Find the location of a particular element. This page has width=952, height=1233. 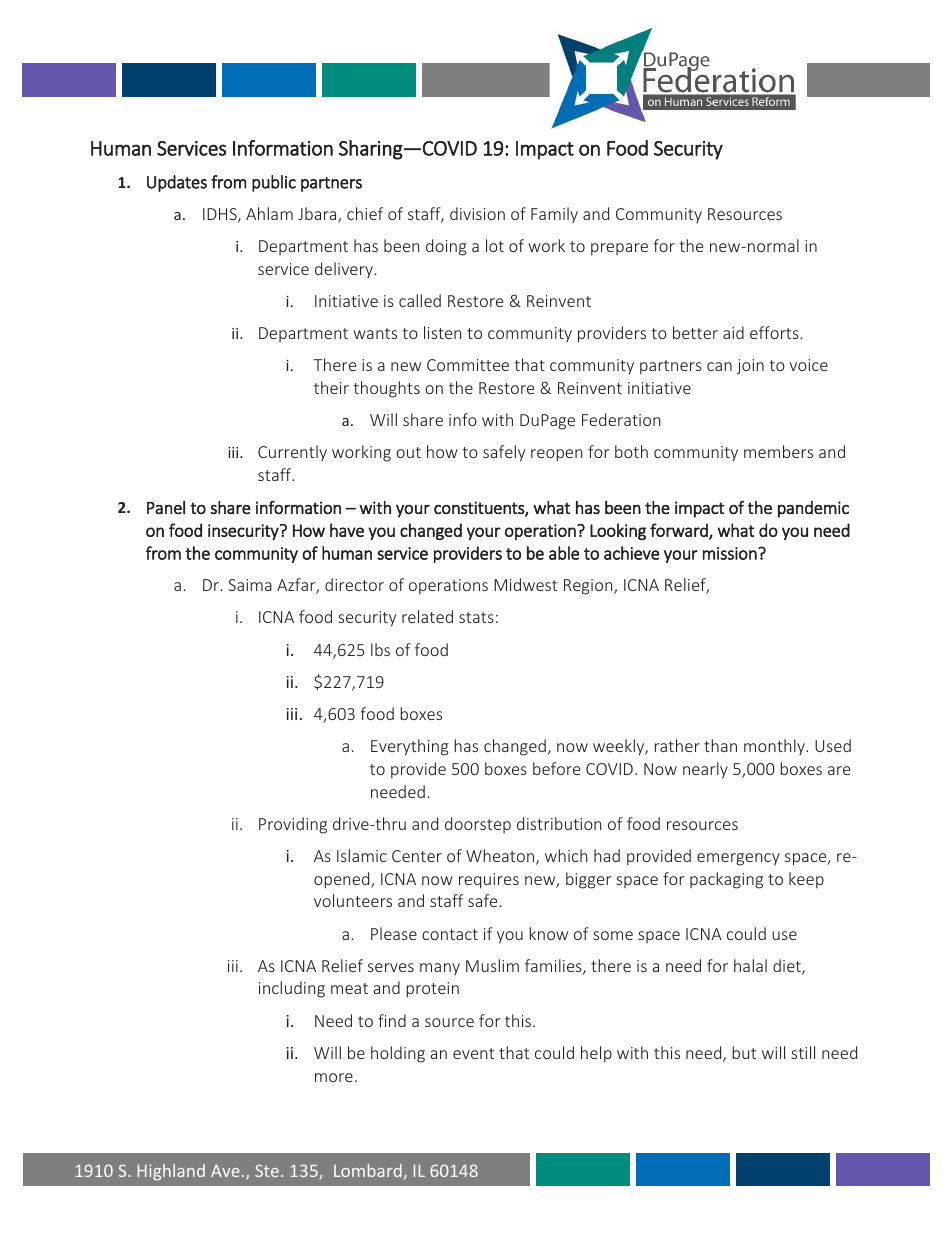

prepare is located at coordinates (619, 249).
